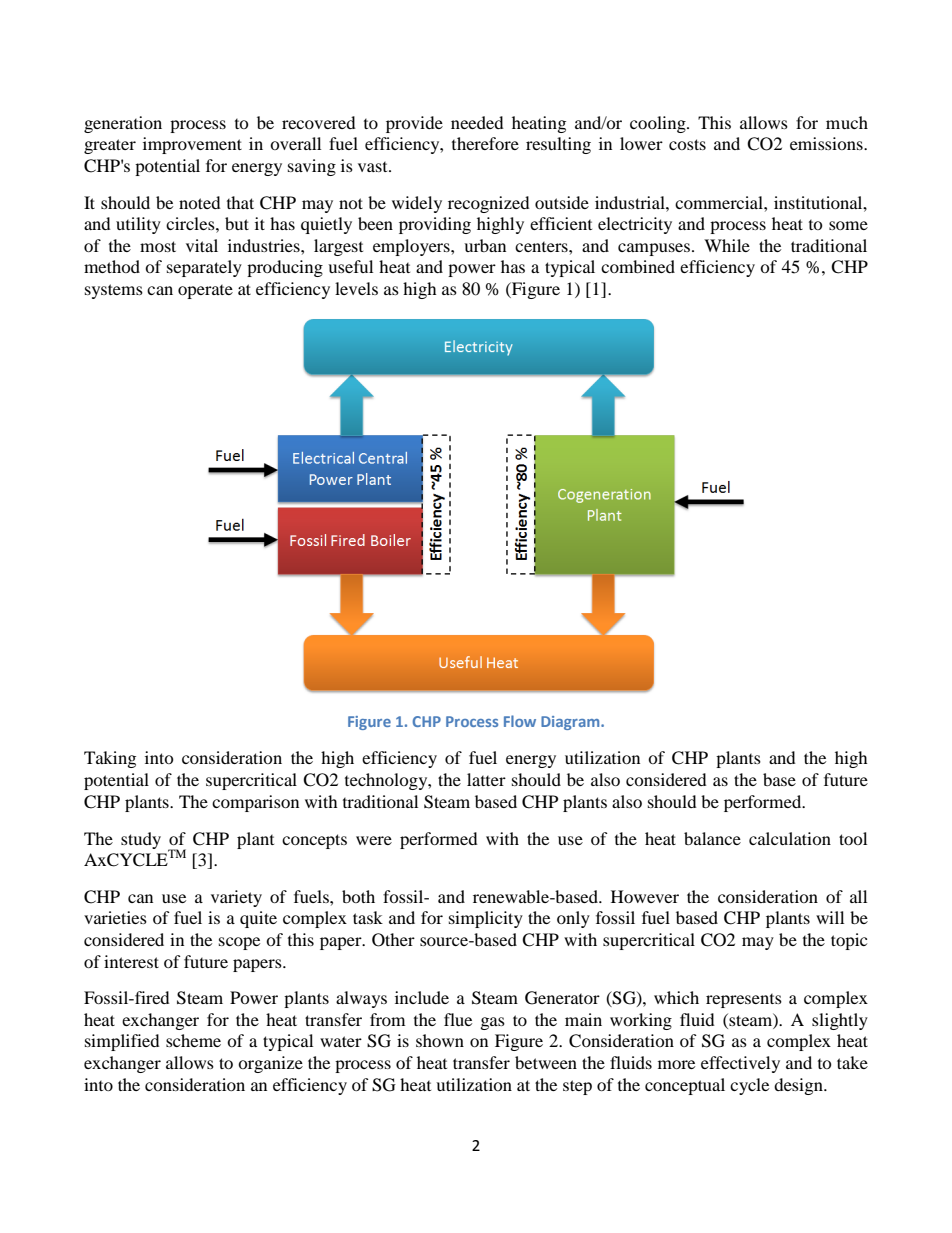  What do you see at coordinates (827, 143) in the screenshot?
I see `emissions` at bounding box center [827, 143].
